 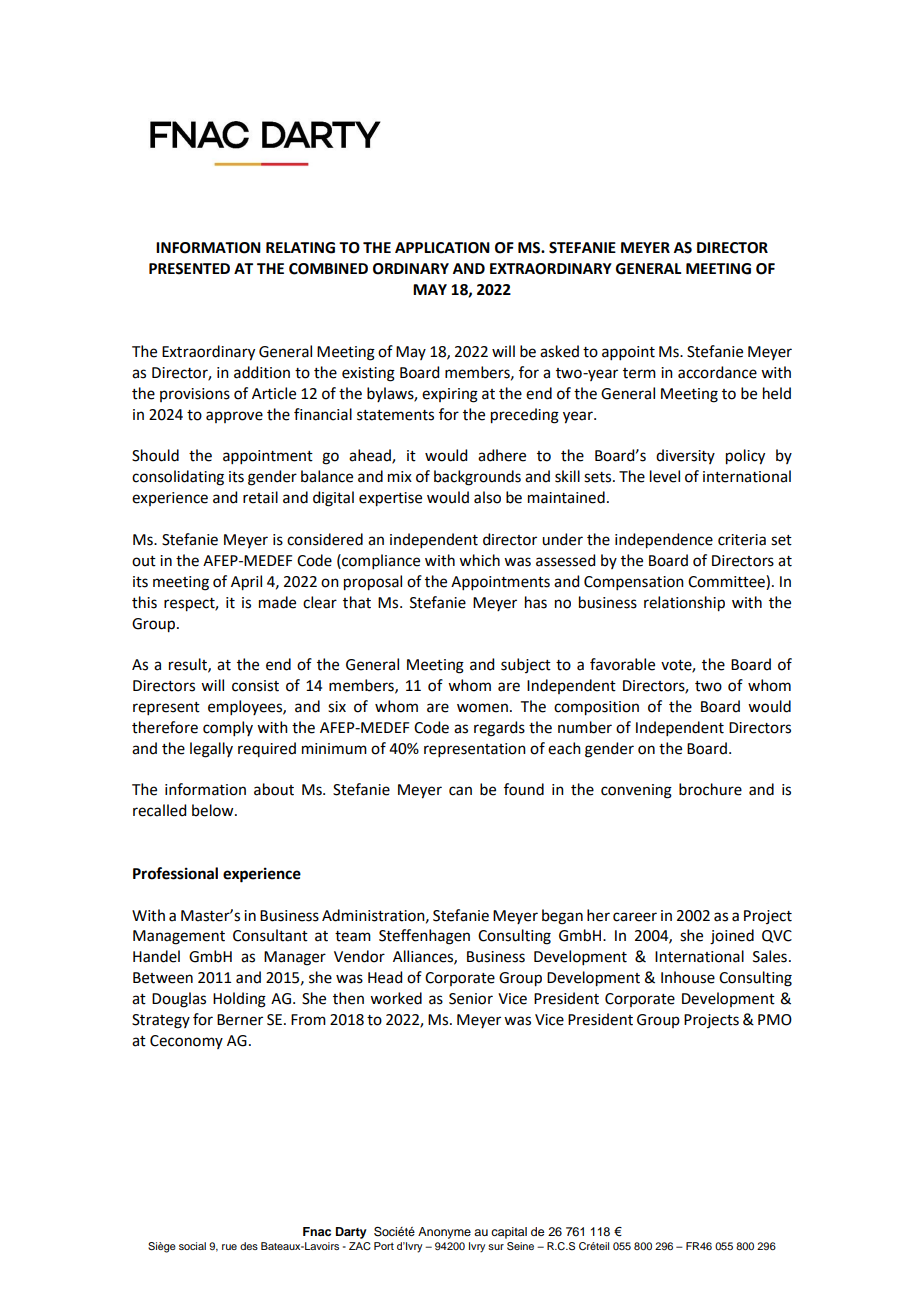 I want to click on Seine, so click(x=520, y=1246).
